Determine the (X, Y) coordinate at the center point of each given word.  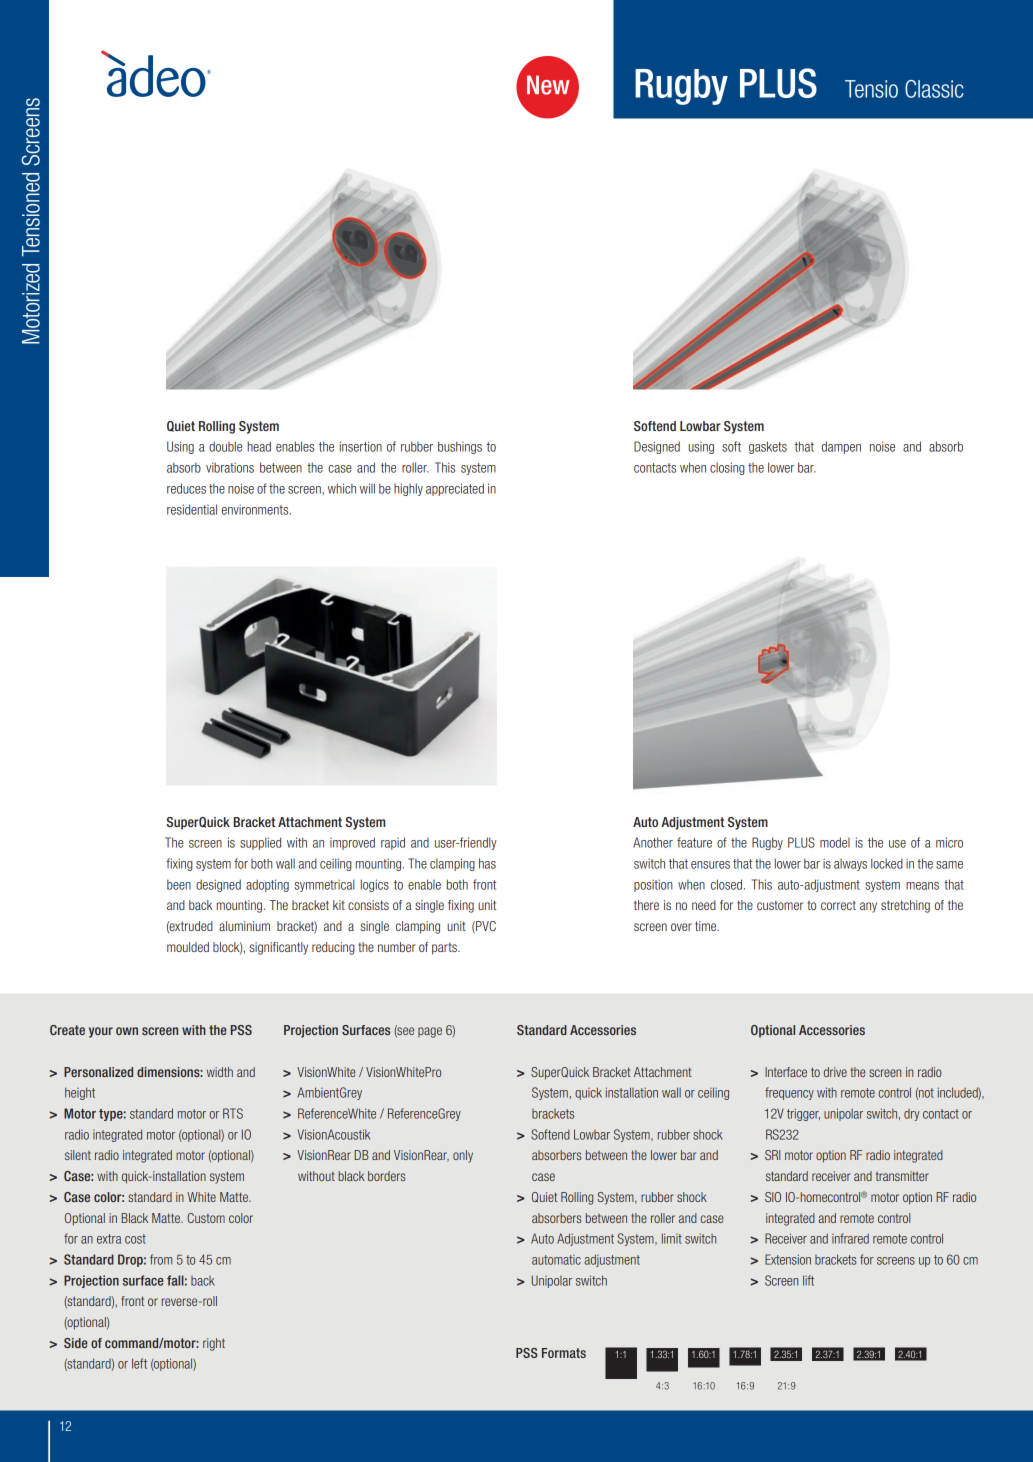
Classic (934, 89)
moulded (188, 947)
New (548, 85)
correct (838, 905)
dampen (841, 447)
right (214, 1344)
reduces (186, 488)
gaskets (768, 447)
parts (445, 948)
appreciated (455, 489)
